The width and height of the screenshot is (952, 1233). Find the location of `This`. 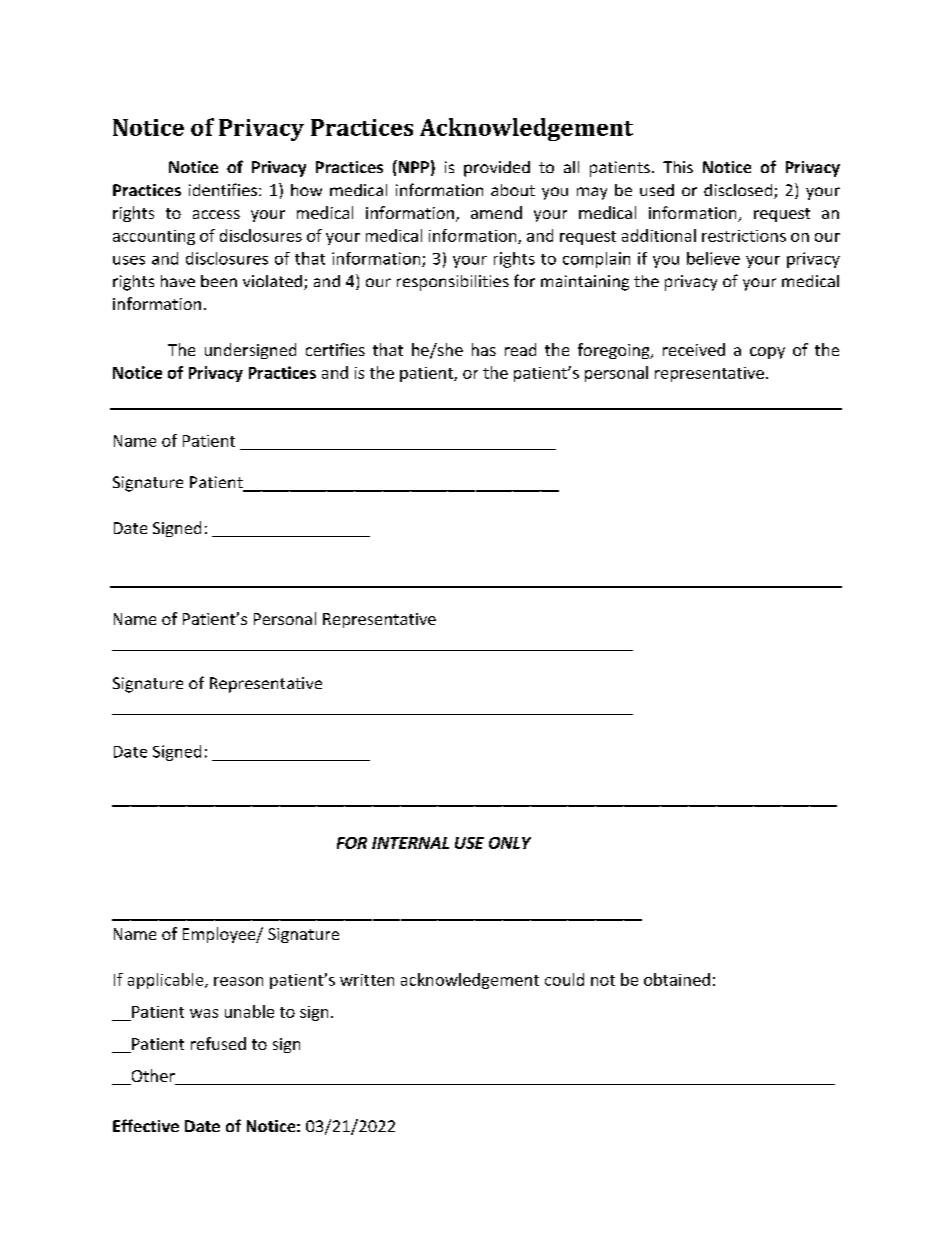

This is located at coordinates (678, 167).
